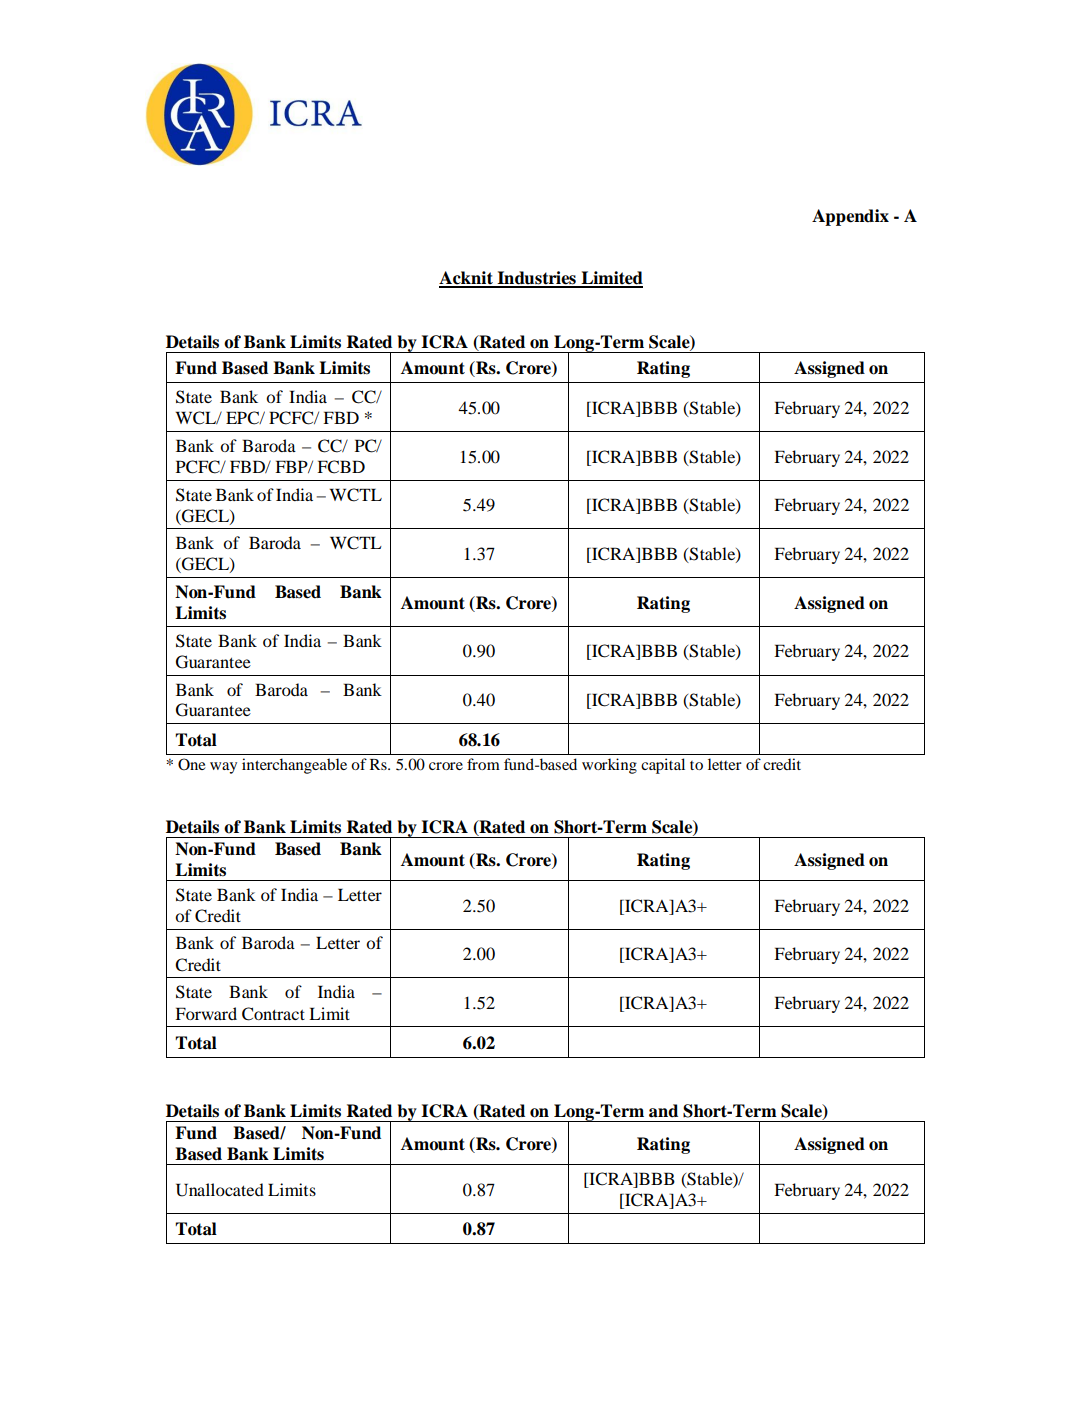 This document has height=1403, width=1084. I want to click on Appendix, so click(850, 217).
